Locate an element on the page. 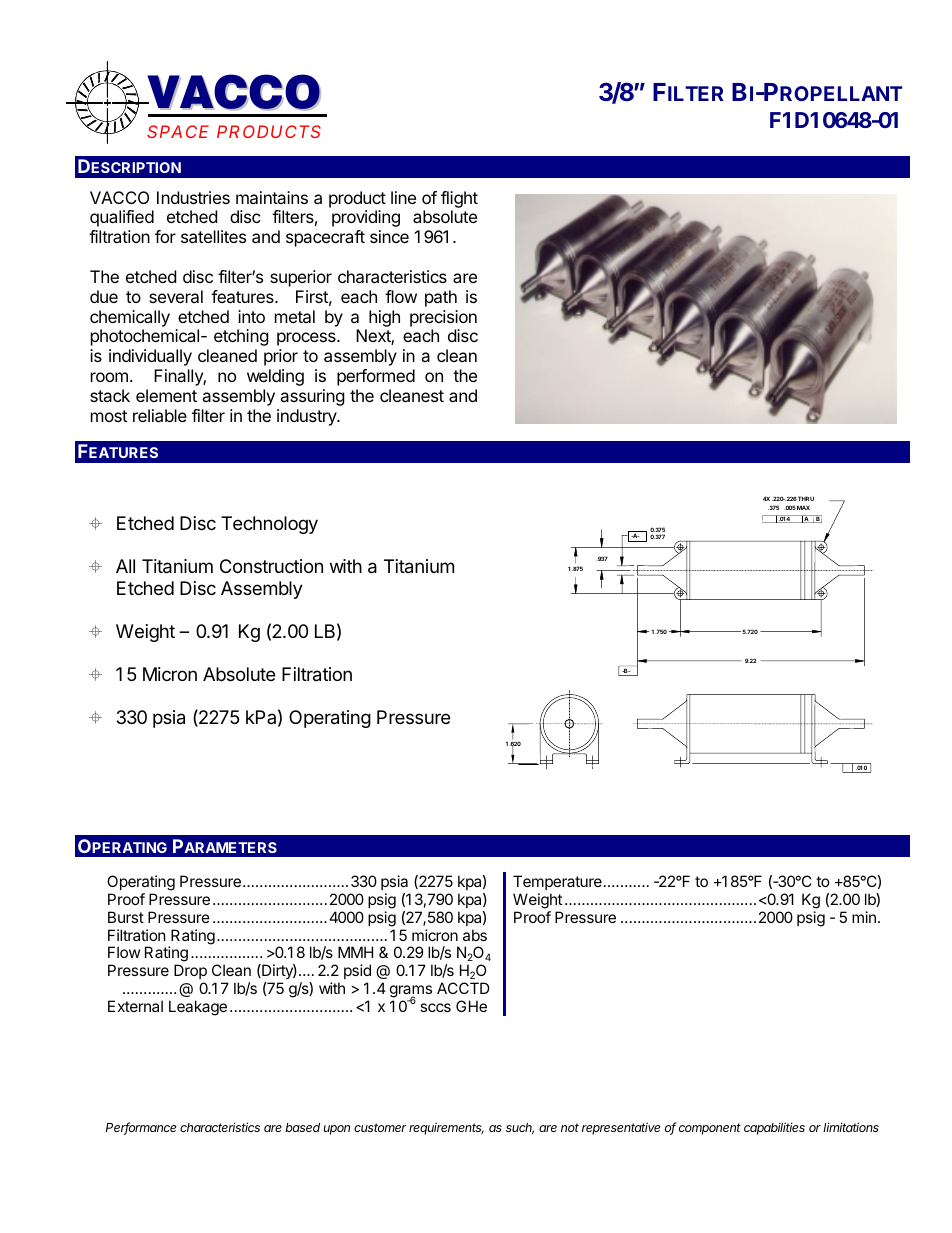  Temperature is located at coordinates (557, 884).
